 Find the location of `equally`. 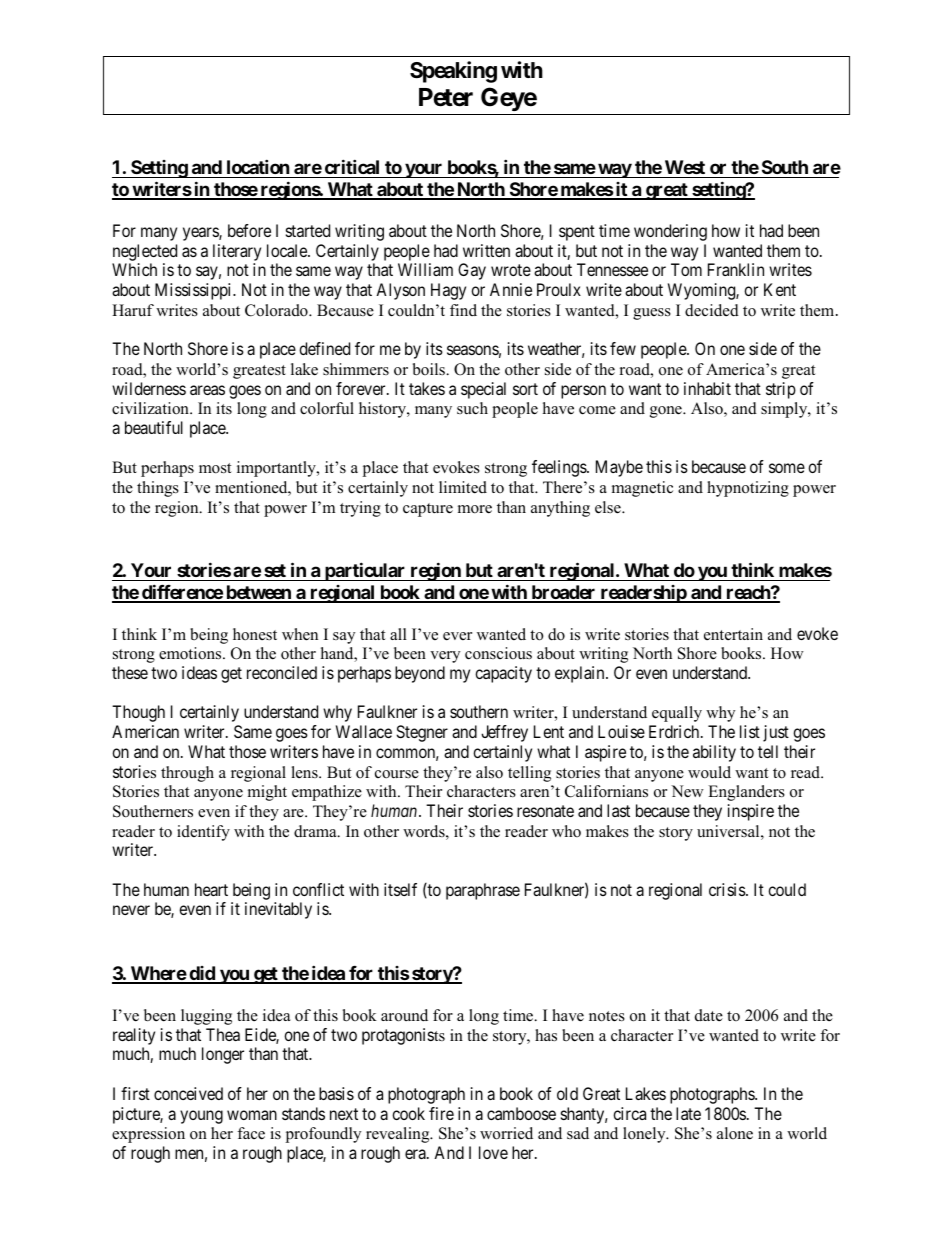

equally is located at coordinates (677, 714).
